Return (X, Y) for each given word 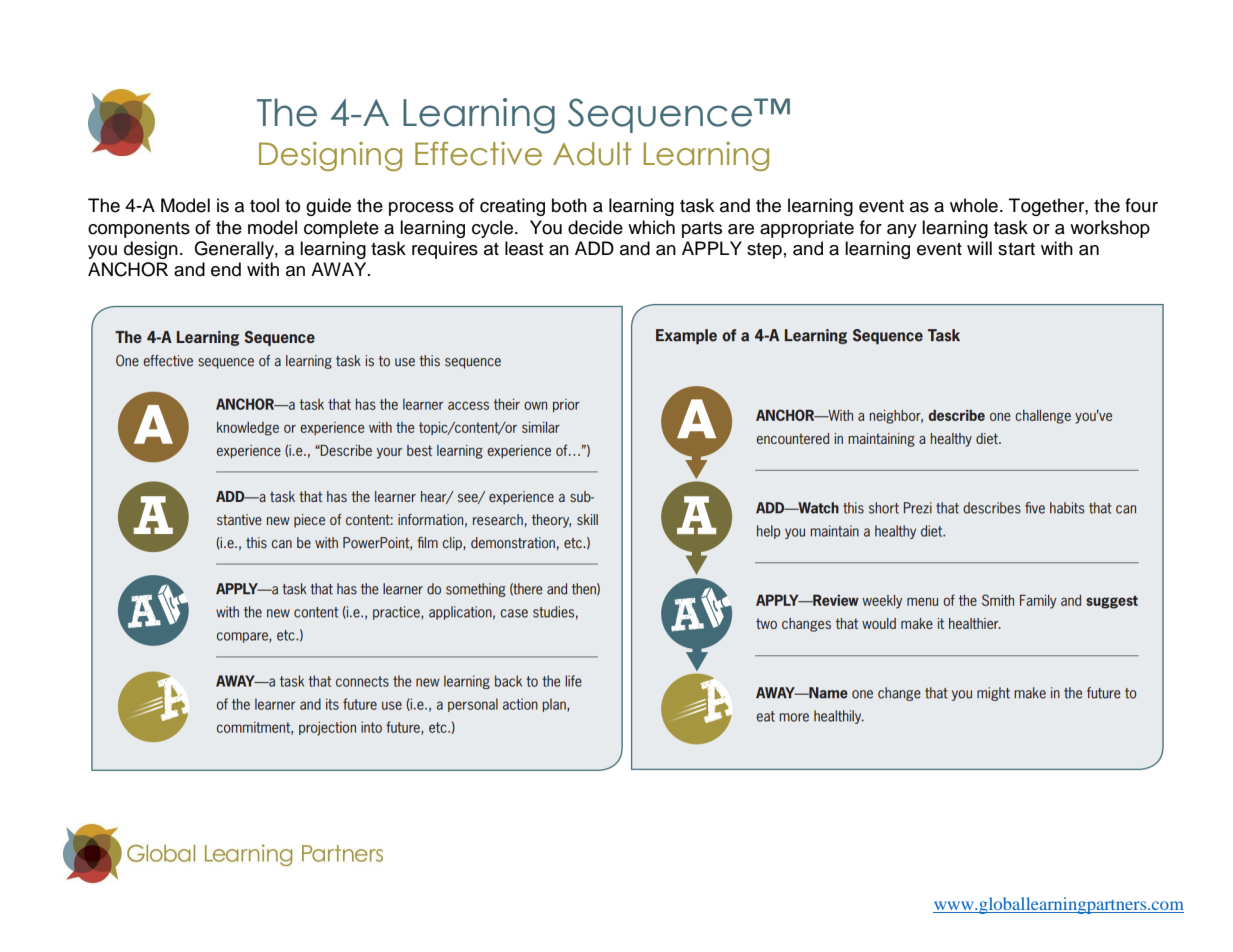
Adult (592, 154)
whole (974, 205)
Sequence (661, 115)
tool (264, 205)
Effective (478, 154)
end (226, 269)
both (569, 205)
